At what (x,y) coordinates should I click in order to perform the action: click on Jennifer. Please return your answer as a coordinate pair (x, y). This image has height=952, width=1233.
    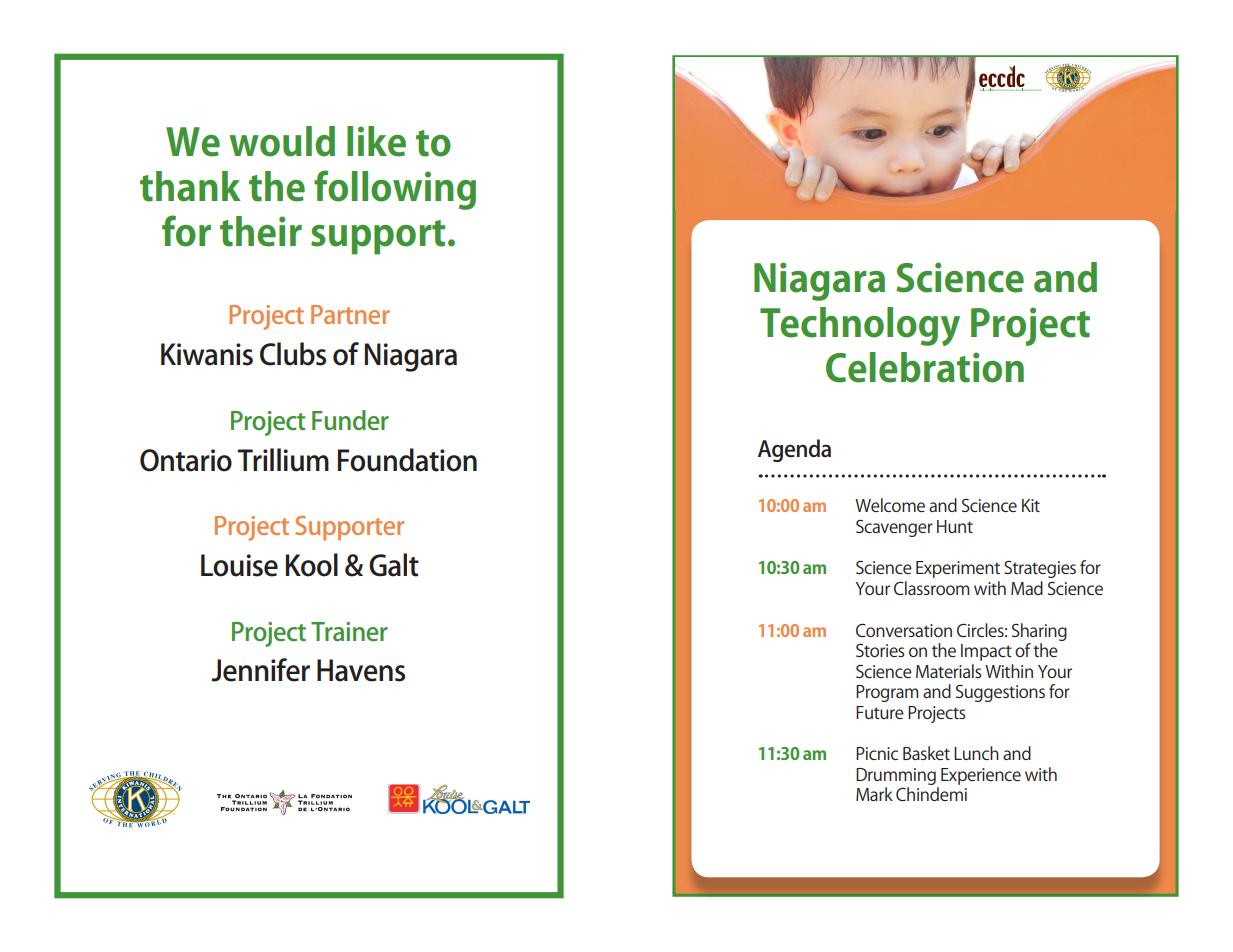
    Looking at the image, I should click on (260, 670).
